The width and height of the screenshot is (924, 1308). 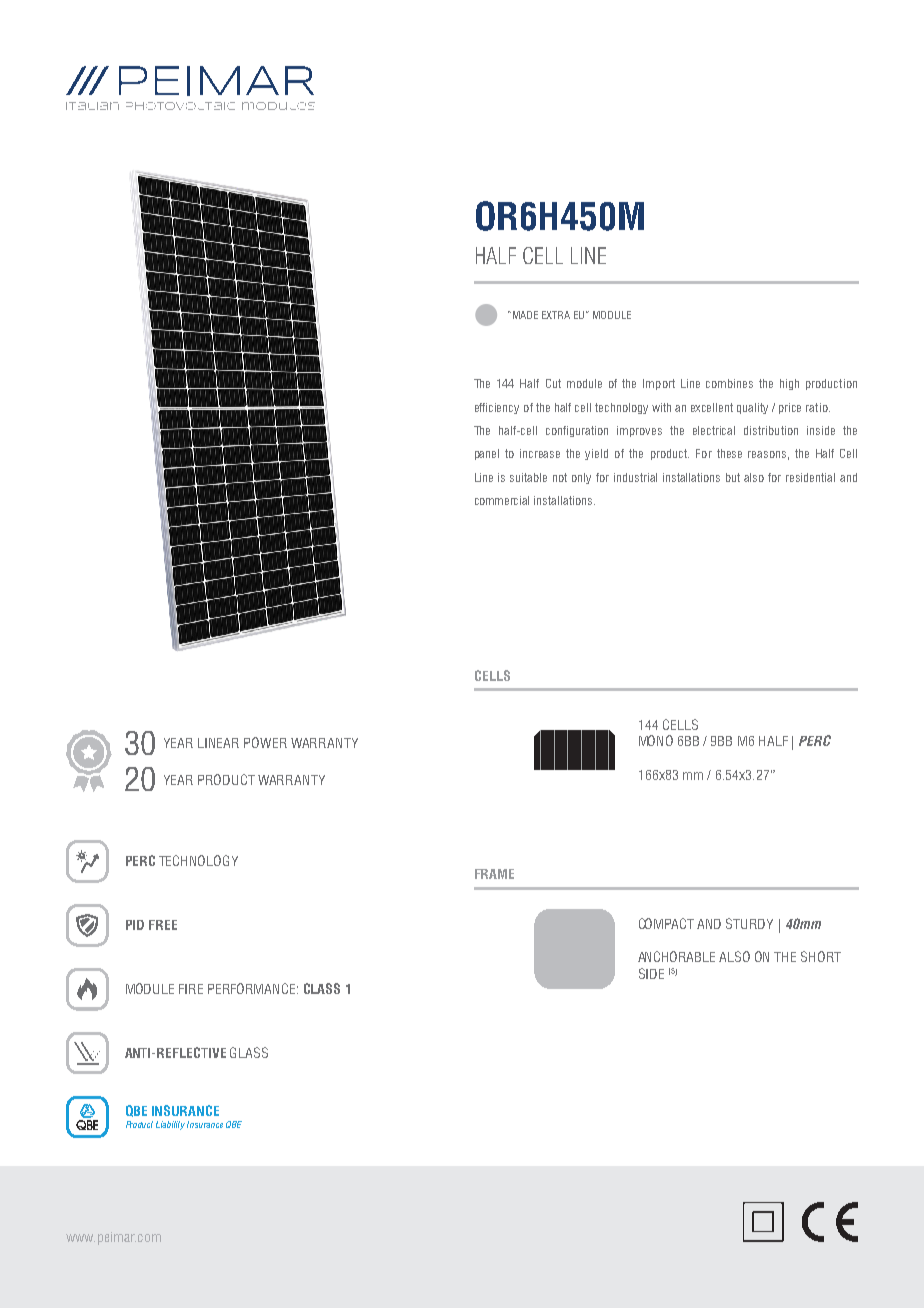 I want to click on Liability, so click(x=170, y=1125).
